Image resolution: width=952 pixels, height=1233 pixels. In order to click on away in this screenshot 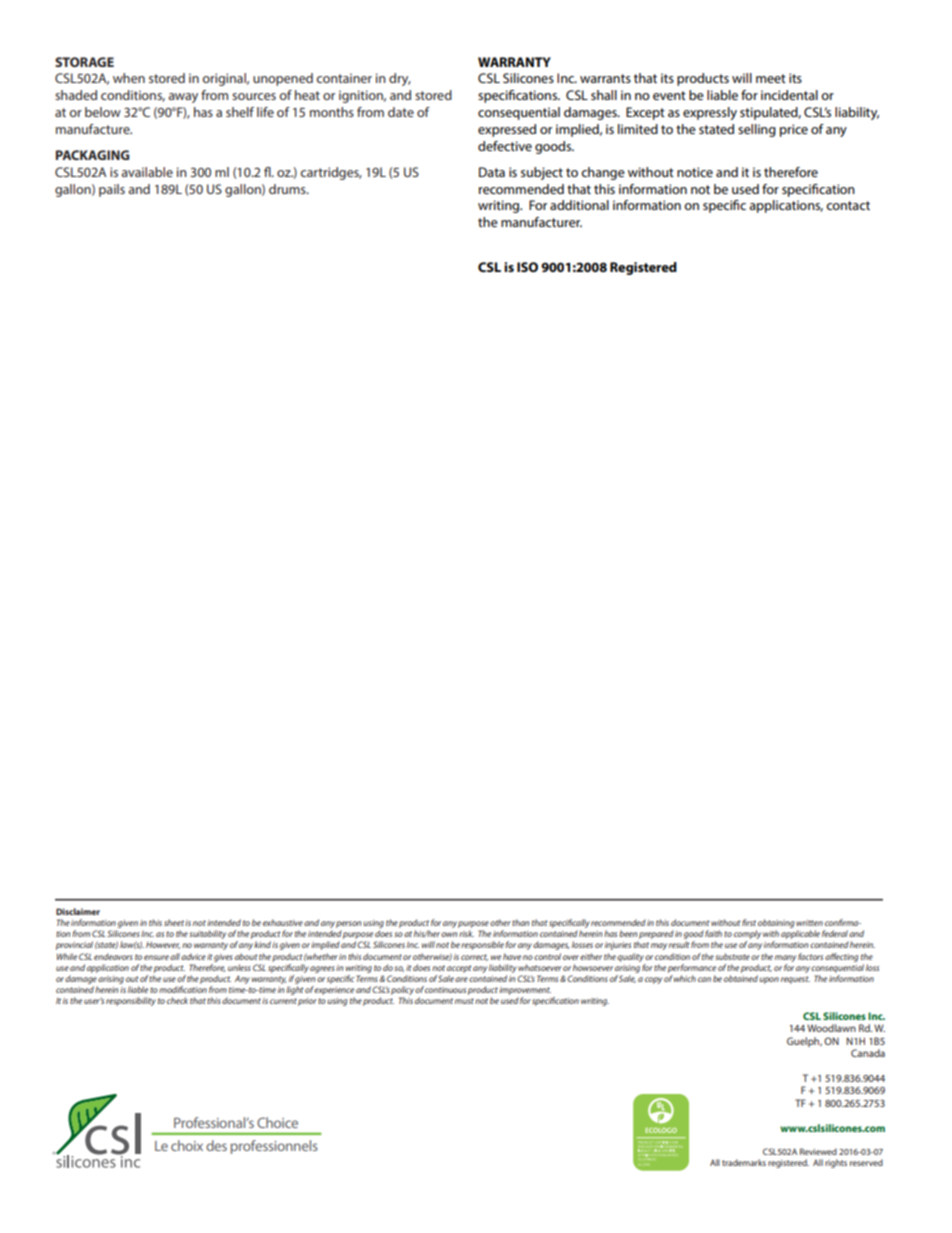, I will do `click(183, 98)`.
